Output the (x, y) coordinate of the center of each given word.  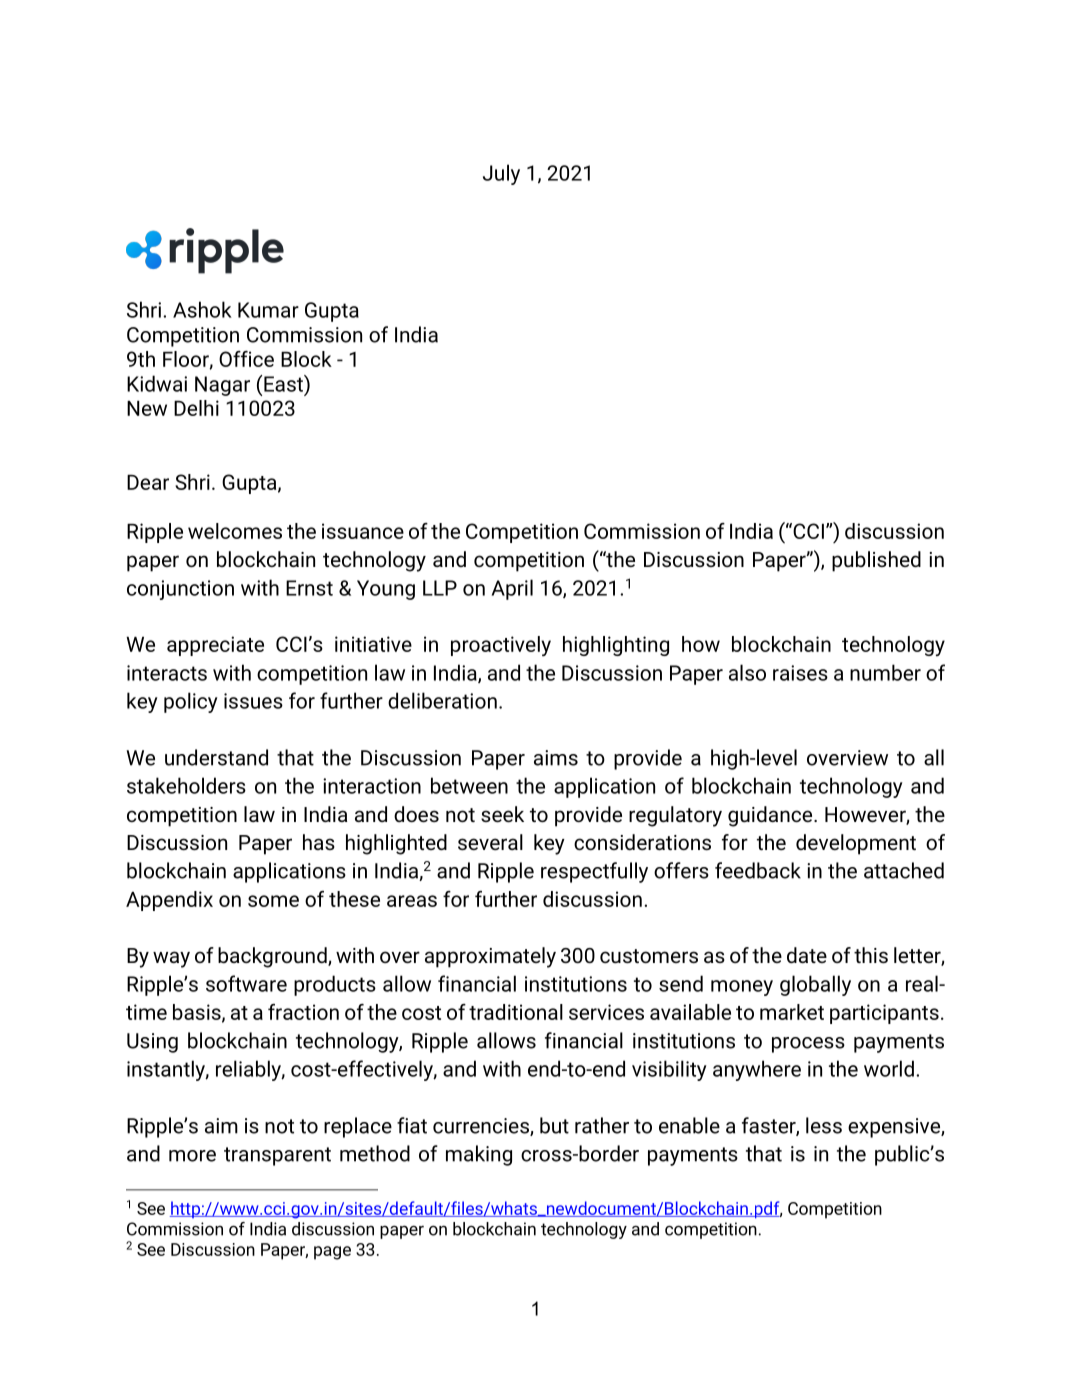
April (512, 589)
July (501, 174)
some (273, 901)
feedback (758, 870)
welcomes (235, 531)
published (876, 561)
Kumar (268, 310)
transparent (277, 1156)
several (490, 842)
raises (800, 673)
